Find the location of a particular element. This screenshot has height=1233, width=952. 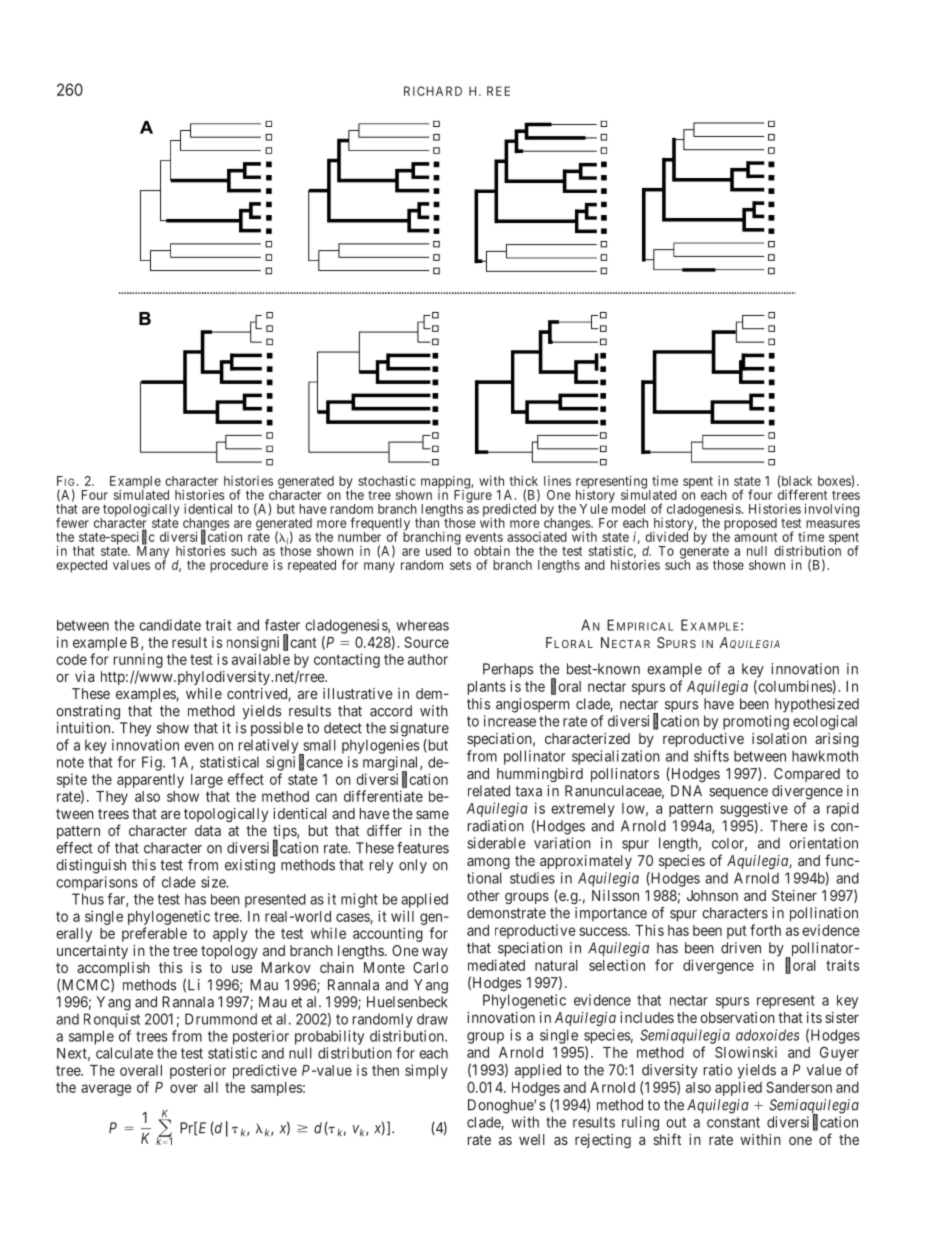

simply is located at coordinates (426, 1071).
